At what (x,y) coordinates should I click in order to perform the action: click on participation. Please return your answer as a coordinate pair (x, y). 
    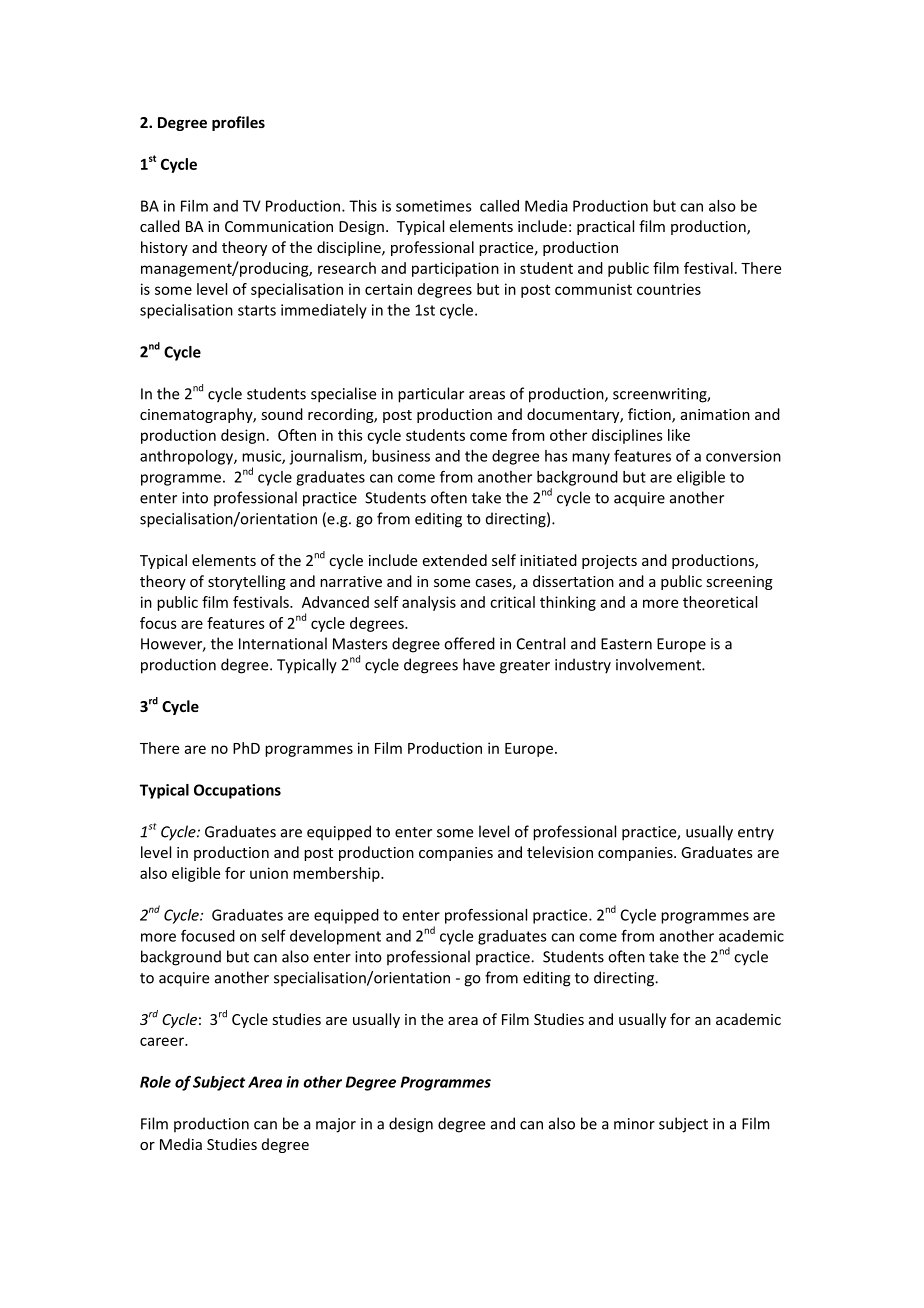
    Looking at the image, I should click on (455, 269).
